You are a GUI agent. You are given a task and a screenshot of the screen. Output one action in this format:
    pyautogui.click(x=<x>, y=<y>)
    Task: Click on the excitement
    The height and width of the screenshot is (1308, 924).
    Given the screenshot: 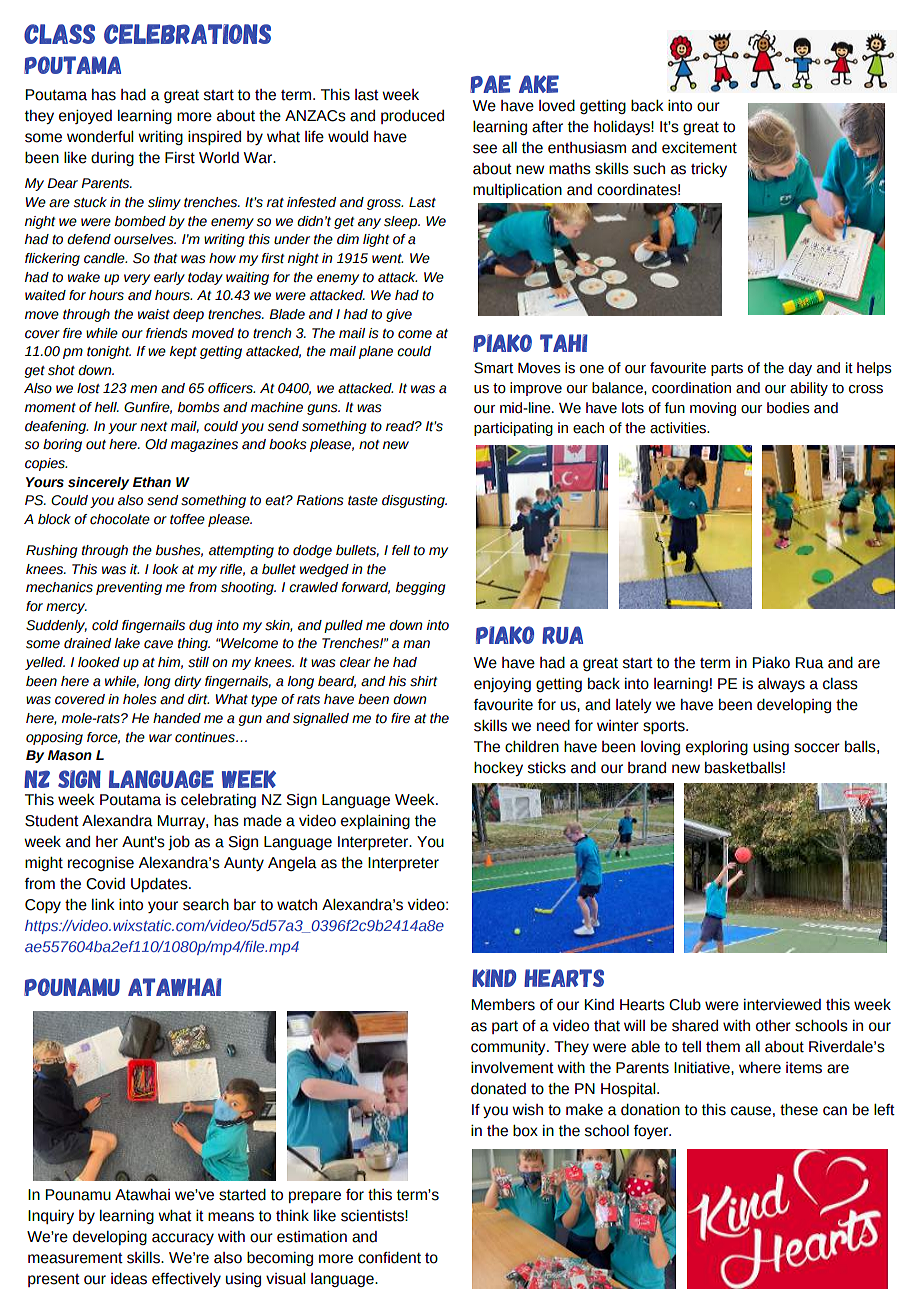 What is the action you would take?
    pyautogui.click(x=699, y=148)
